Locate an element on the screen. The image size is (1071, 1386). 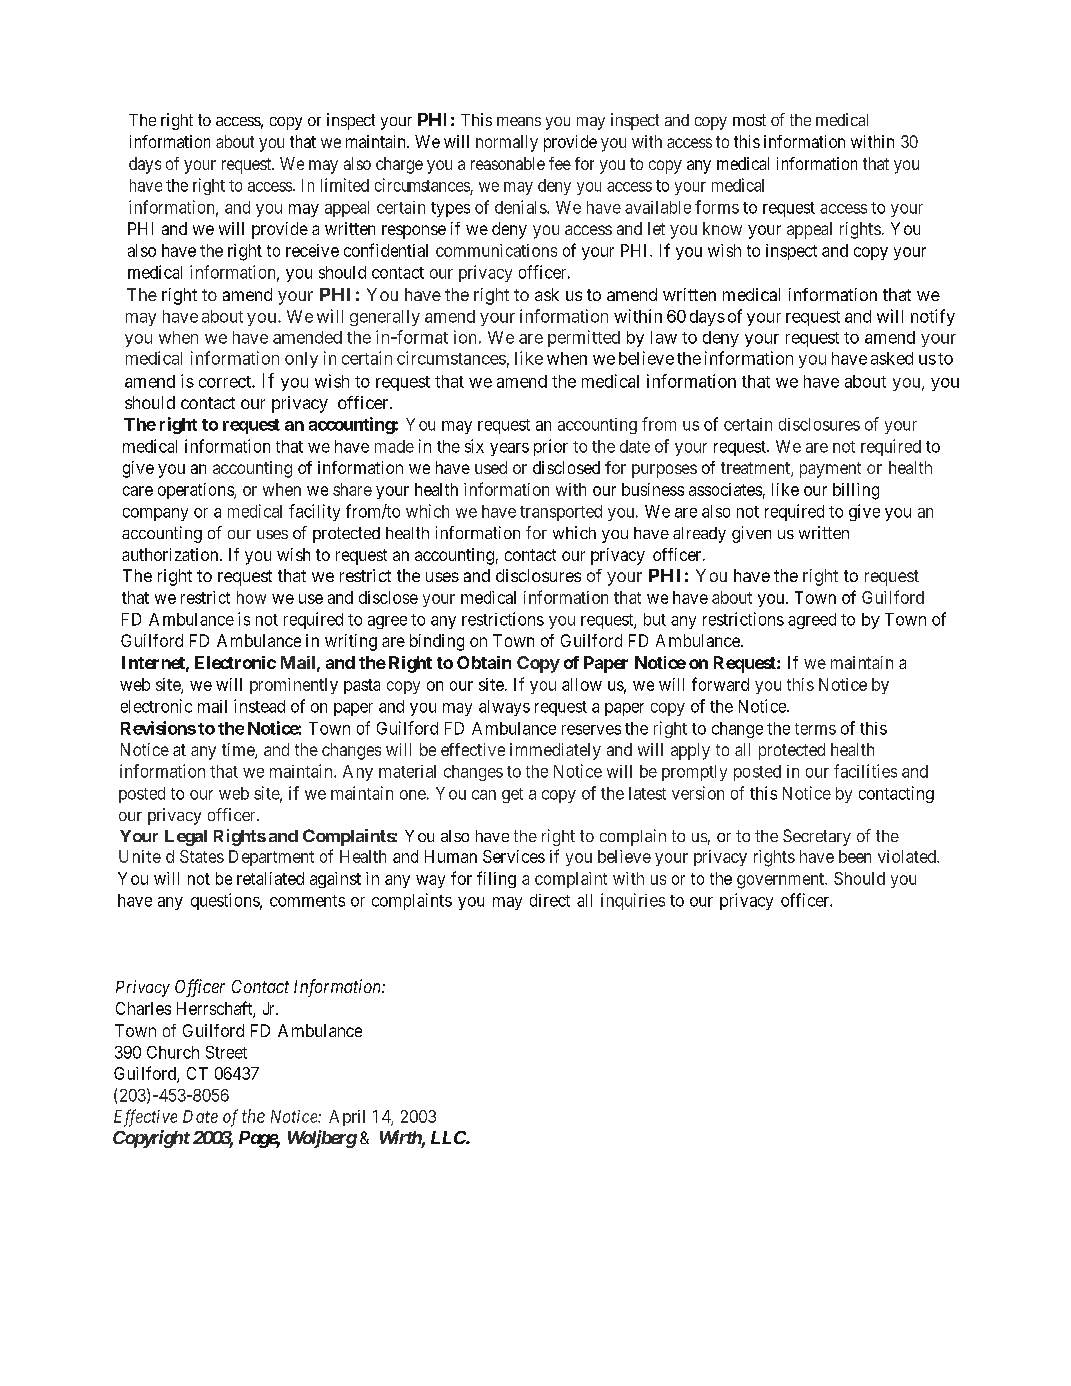
Obtain is located at coordinates (484, 662).
